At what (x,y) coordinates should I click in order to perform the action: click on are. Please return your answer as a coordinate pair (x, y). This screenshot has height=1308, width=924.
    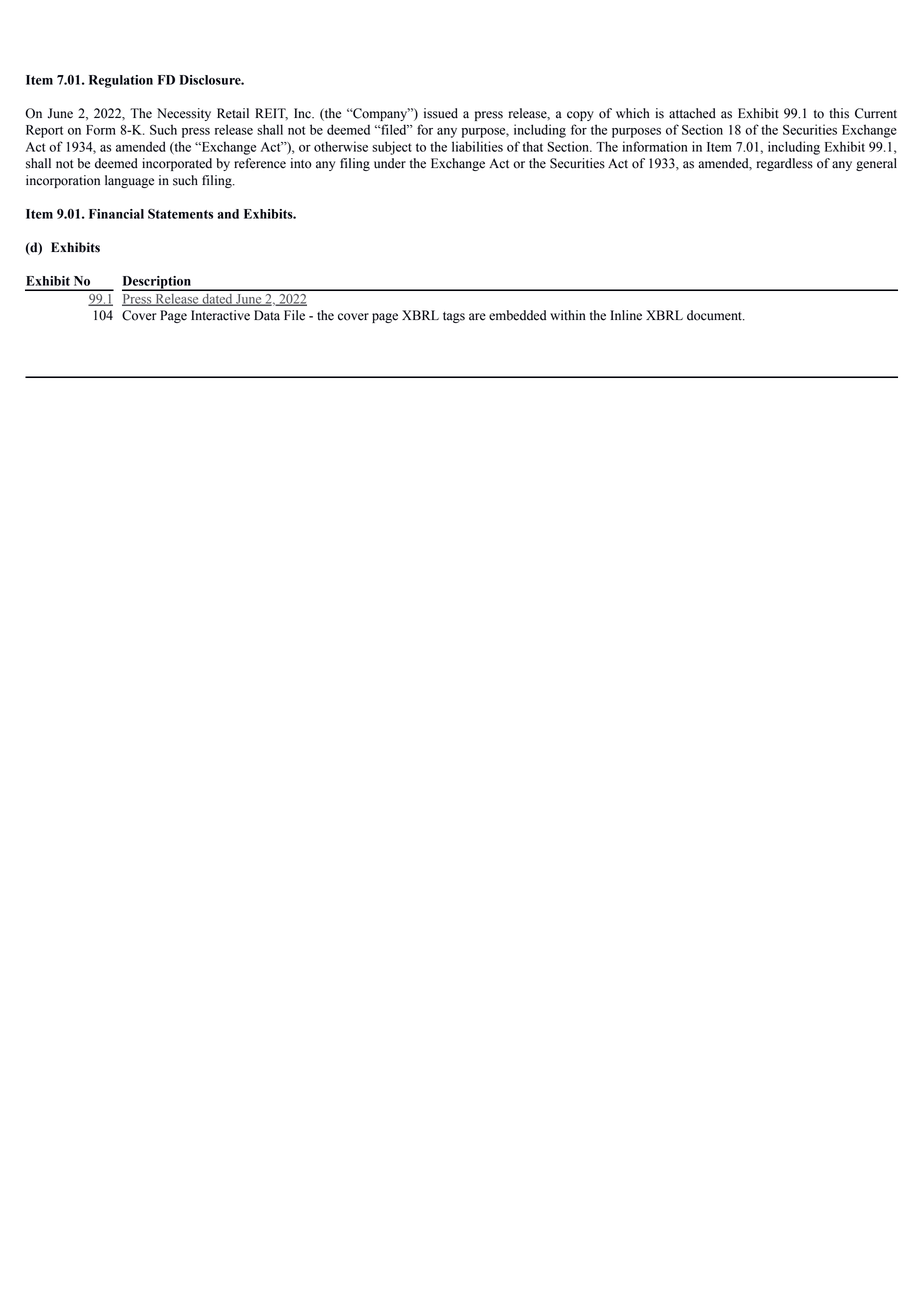
    Looking at the image, I should click on (477, 317).
